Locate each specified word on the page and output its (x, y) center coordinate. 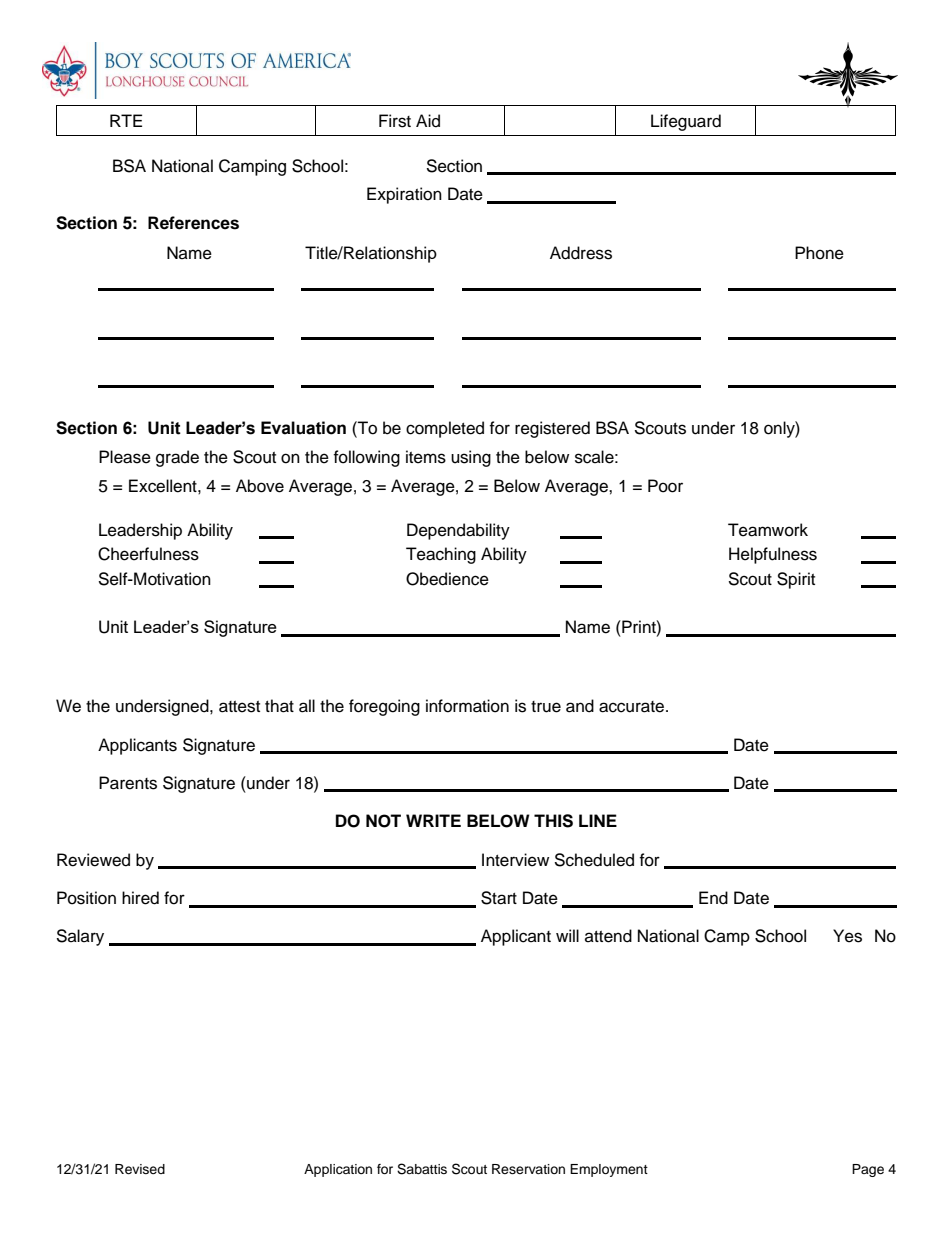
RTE (126, 120)
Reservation (528, 1169)
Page (868, 1170)
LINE (598, 820)
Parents (128, 783)
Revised (140, 1169)
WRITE (433, 820)
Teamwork (768, 530)
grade (177, 458)
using (471, 458)
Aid (428, 121)
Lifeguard (686, 122)
